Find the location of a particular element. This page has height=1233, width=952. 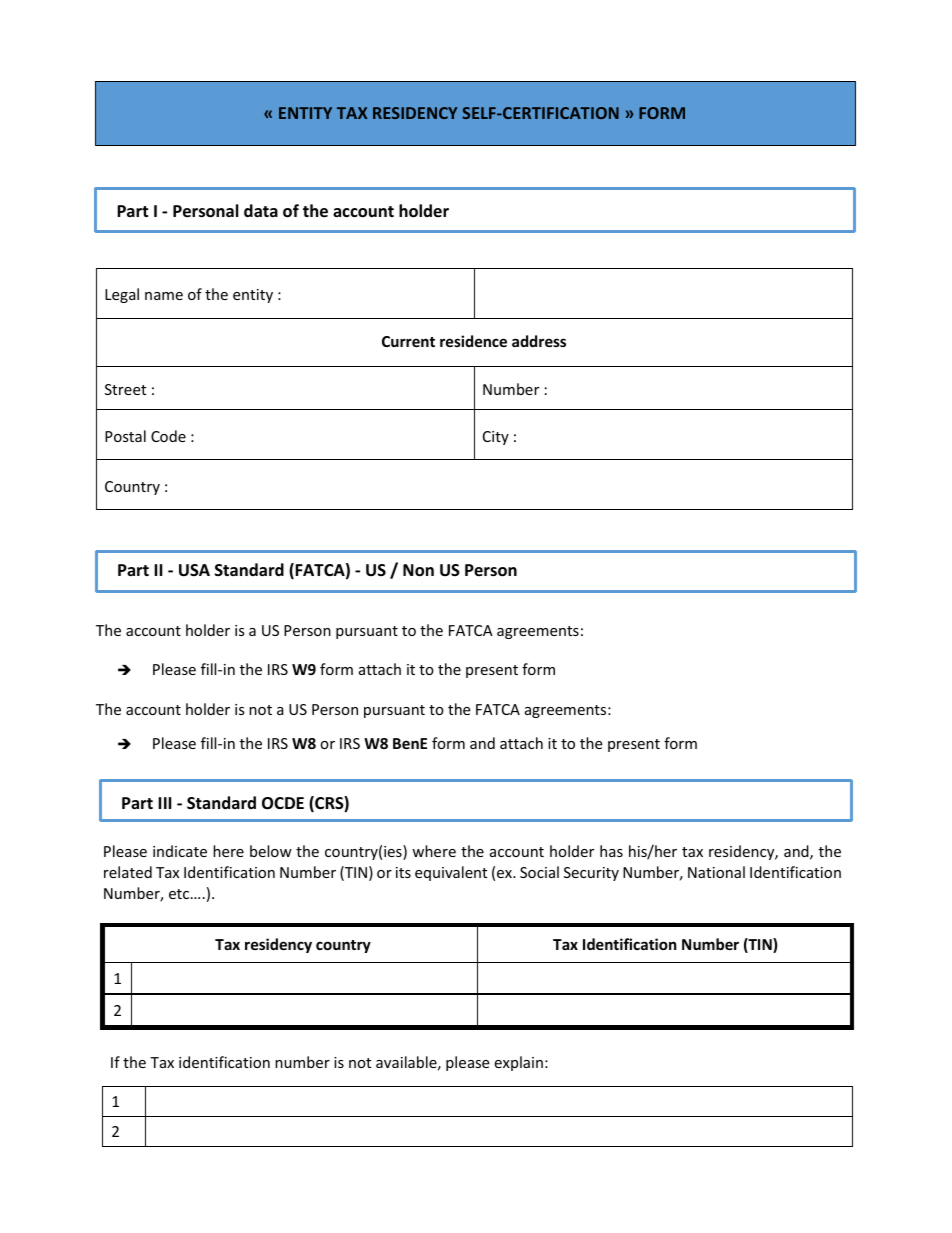

indicate is located at coordinates (180, 851).
